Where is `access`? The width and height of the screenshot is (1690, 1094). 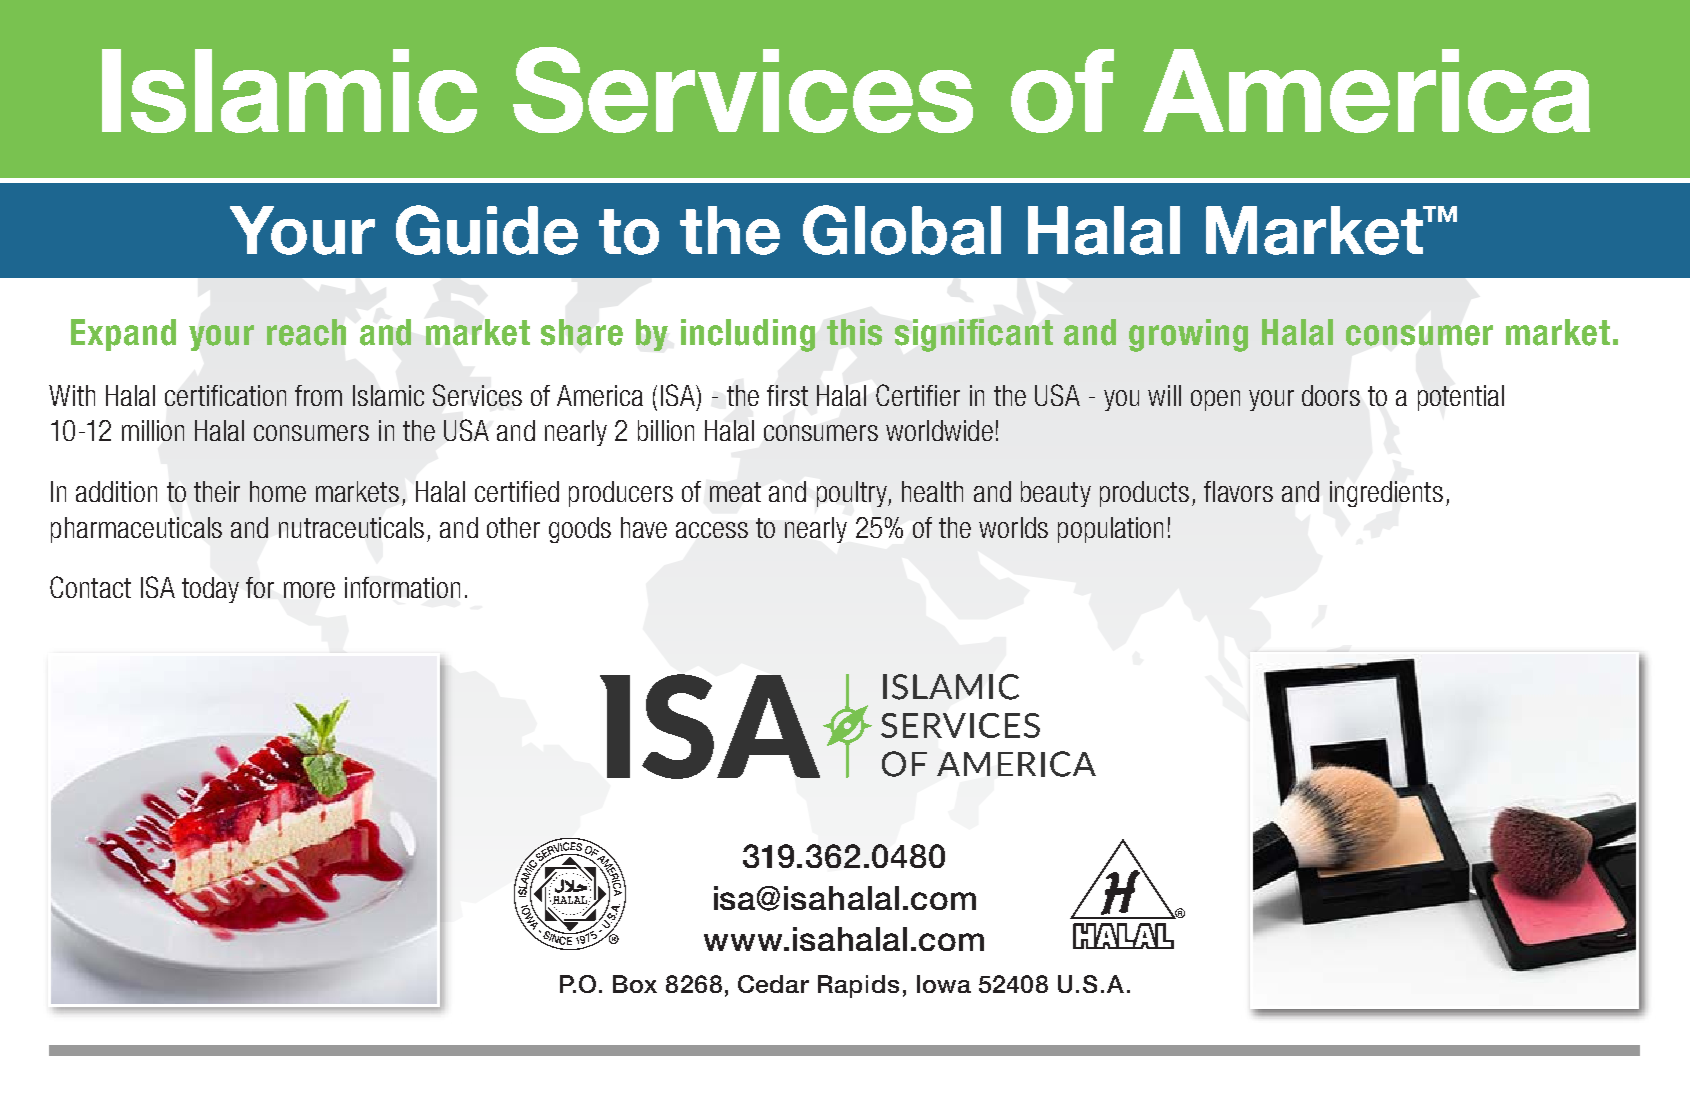 access is located at coordinates (712, 530).
